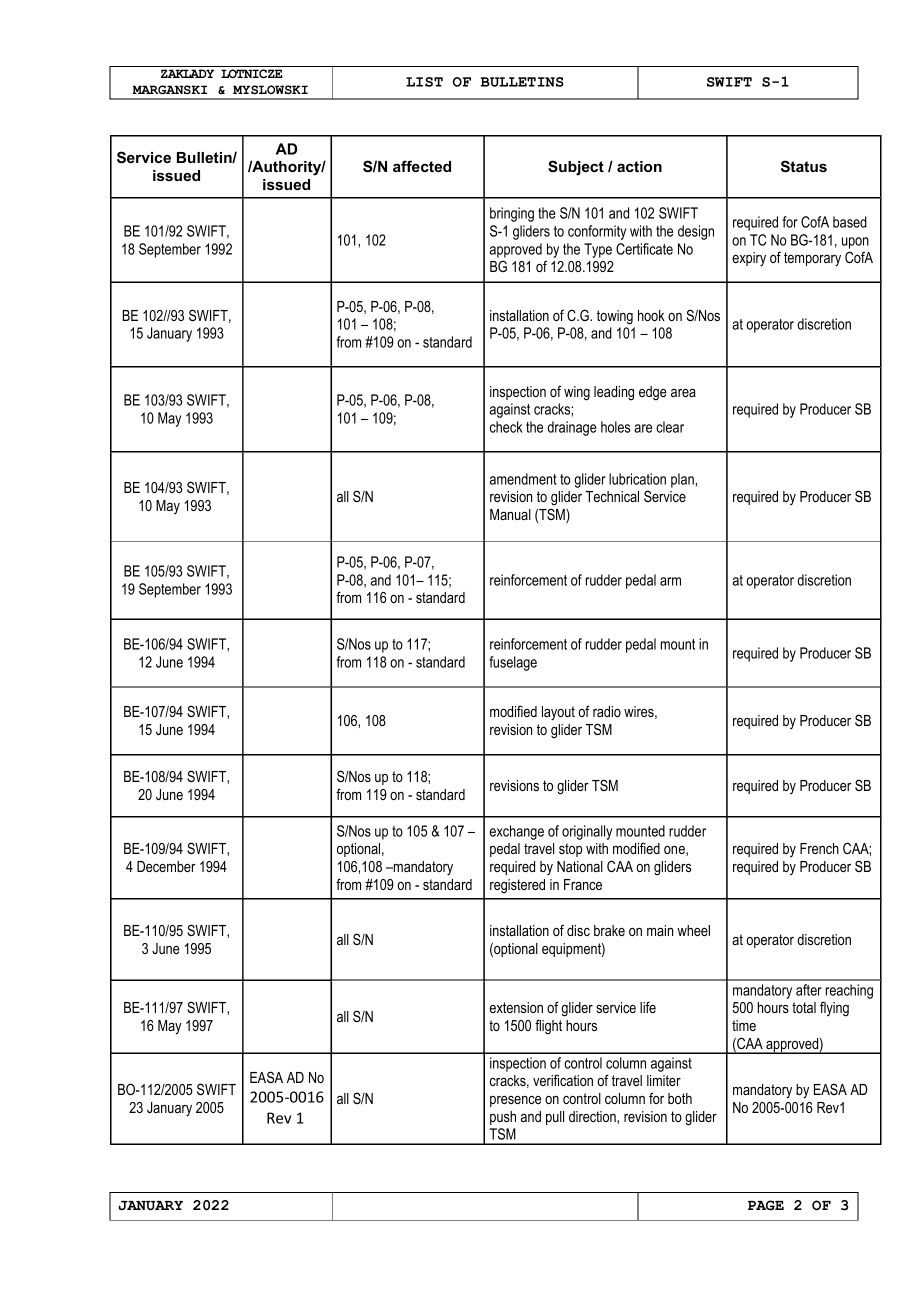 This page has width=924, height=1308. I want to click on amendment, so click(523, 479).
